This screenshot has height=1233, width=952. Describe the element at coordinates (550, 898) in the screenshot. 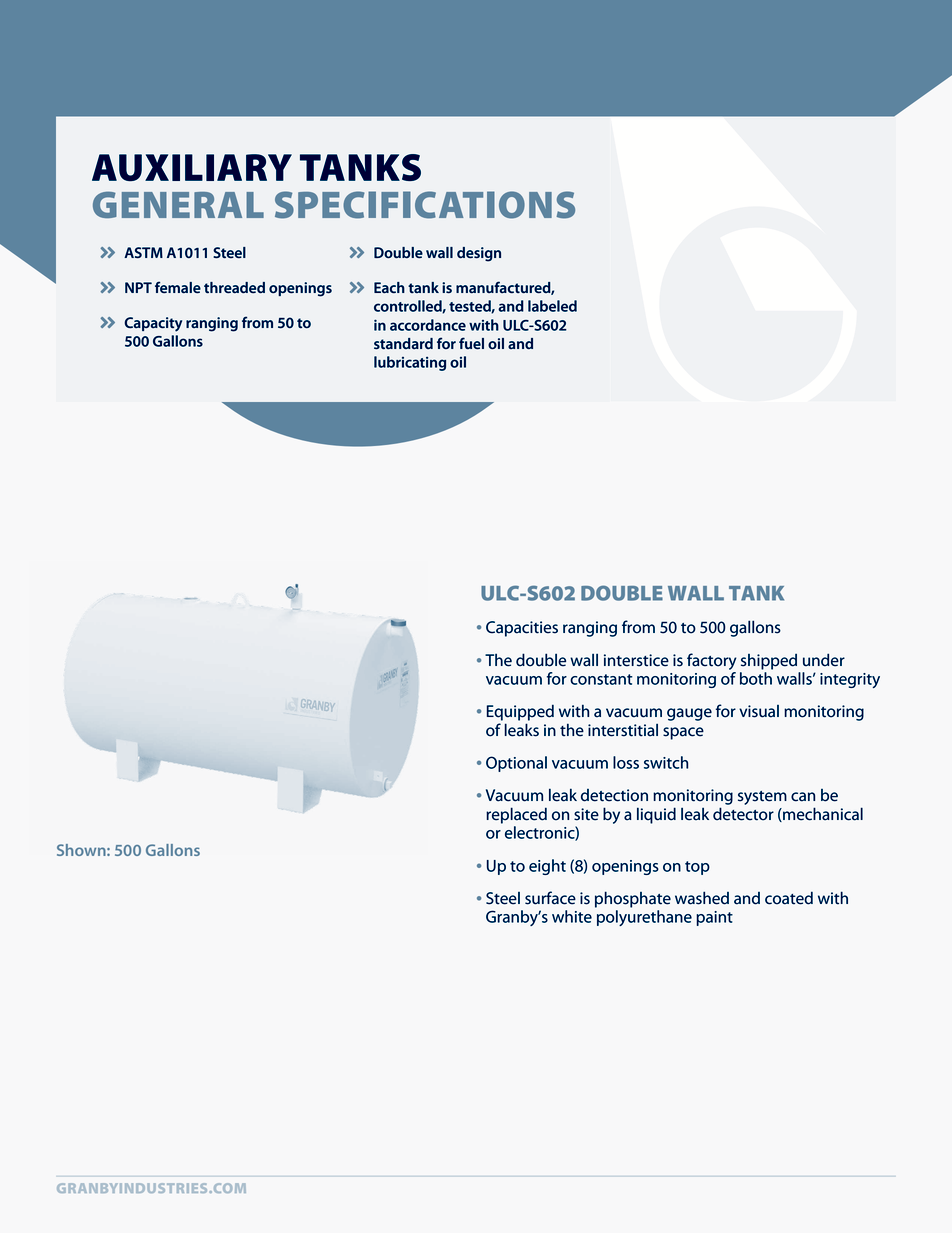

I see `surface` at that location.
